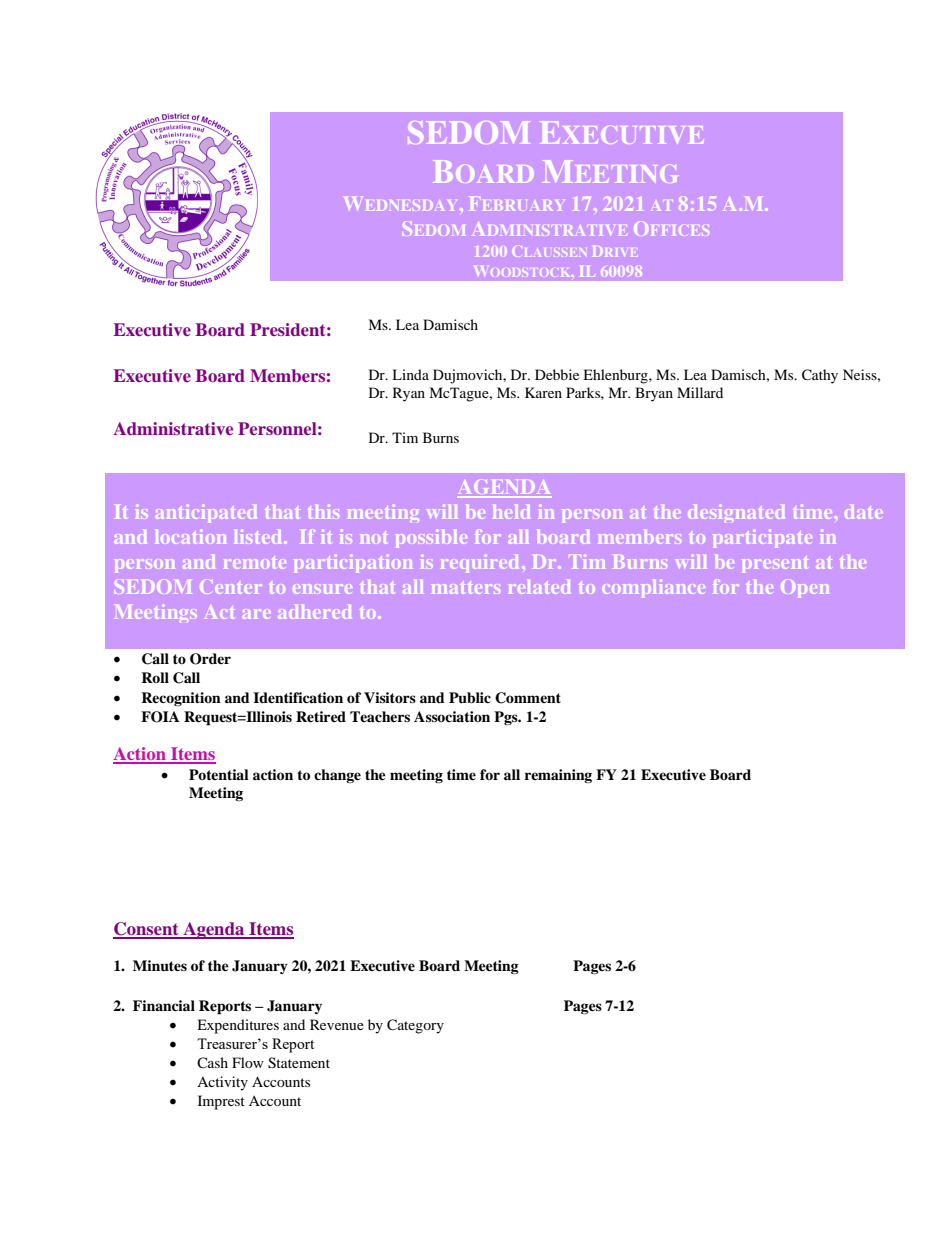 The image size is (952, 1233). I want to click on Category, so click(415, 1026).
